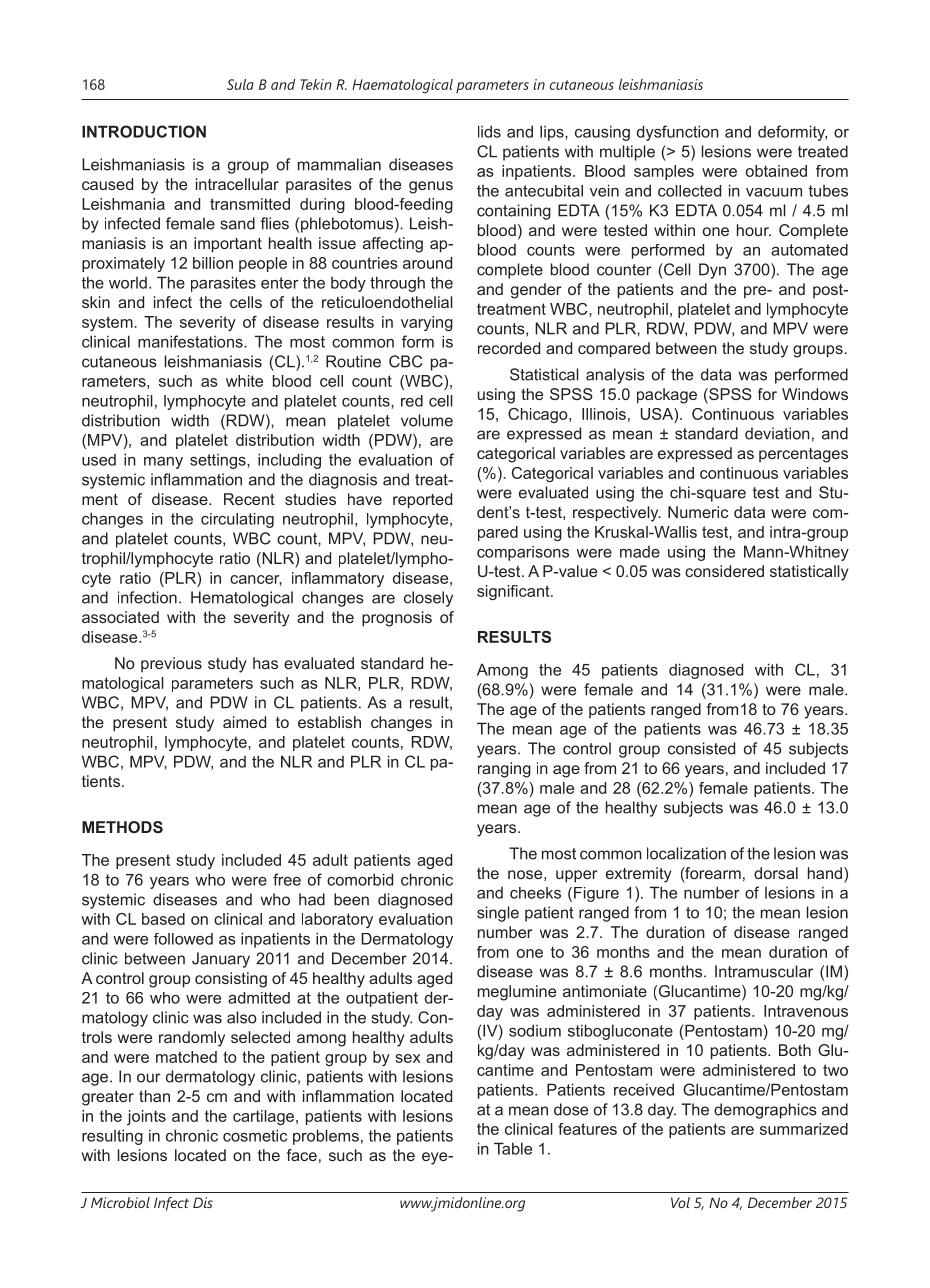  I want to click on Table, so click(513, 1148).
